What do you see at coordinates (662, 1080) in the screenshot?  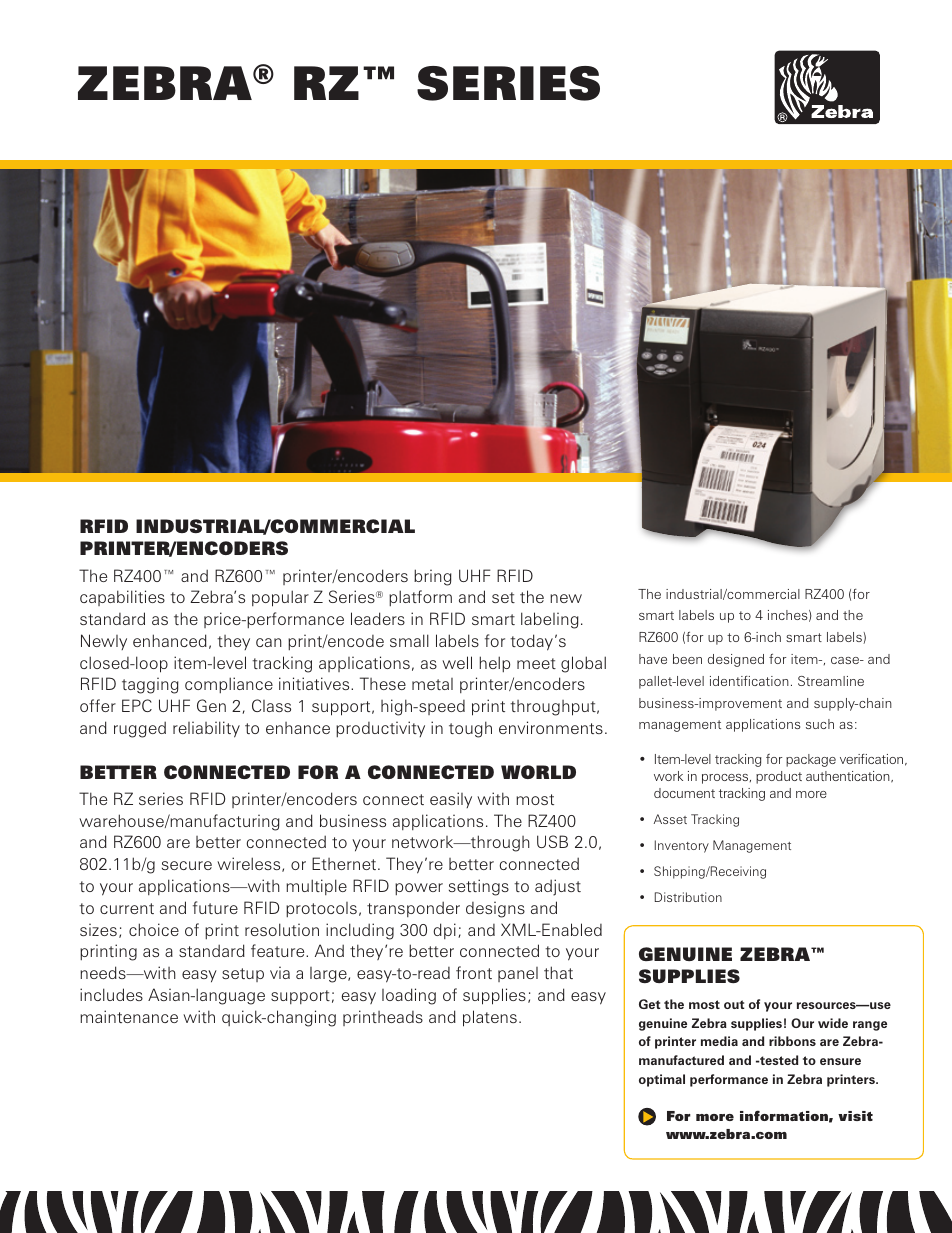 I see `optimal` at bounding box center [662, 1080].
